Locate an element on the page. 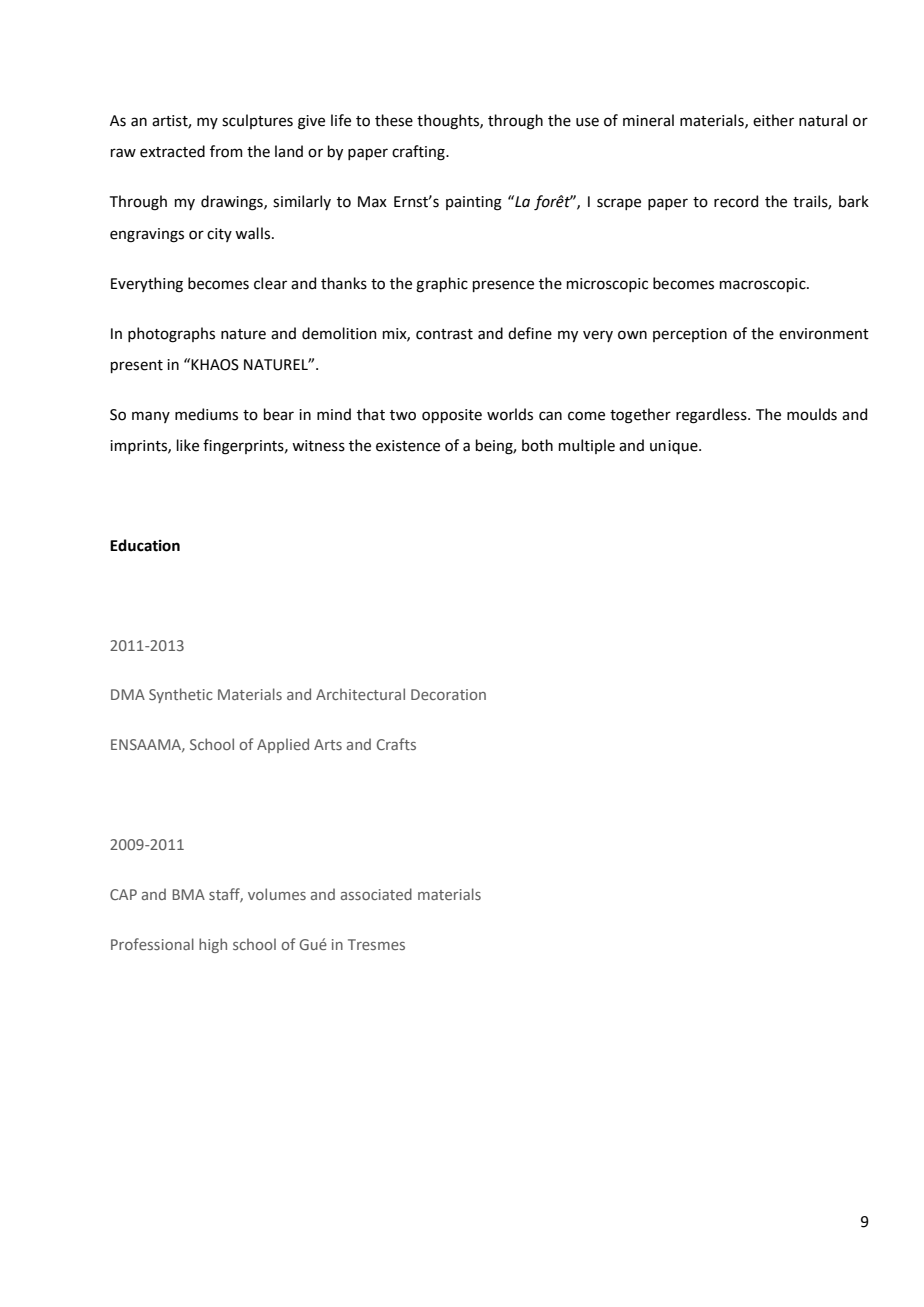 This page has width=924, height=1307. from is located at coordinates (226, 151).
